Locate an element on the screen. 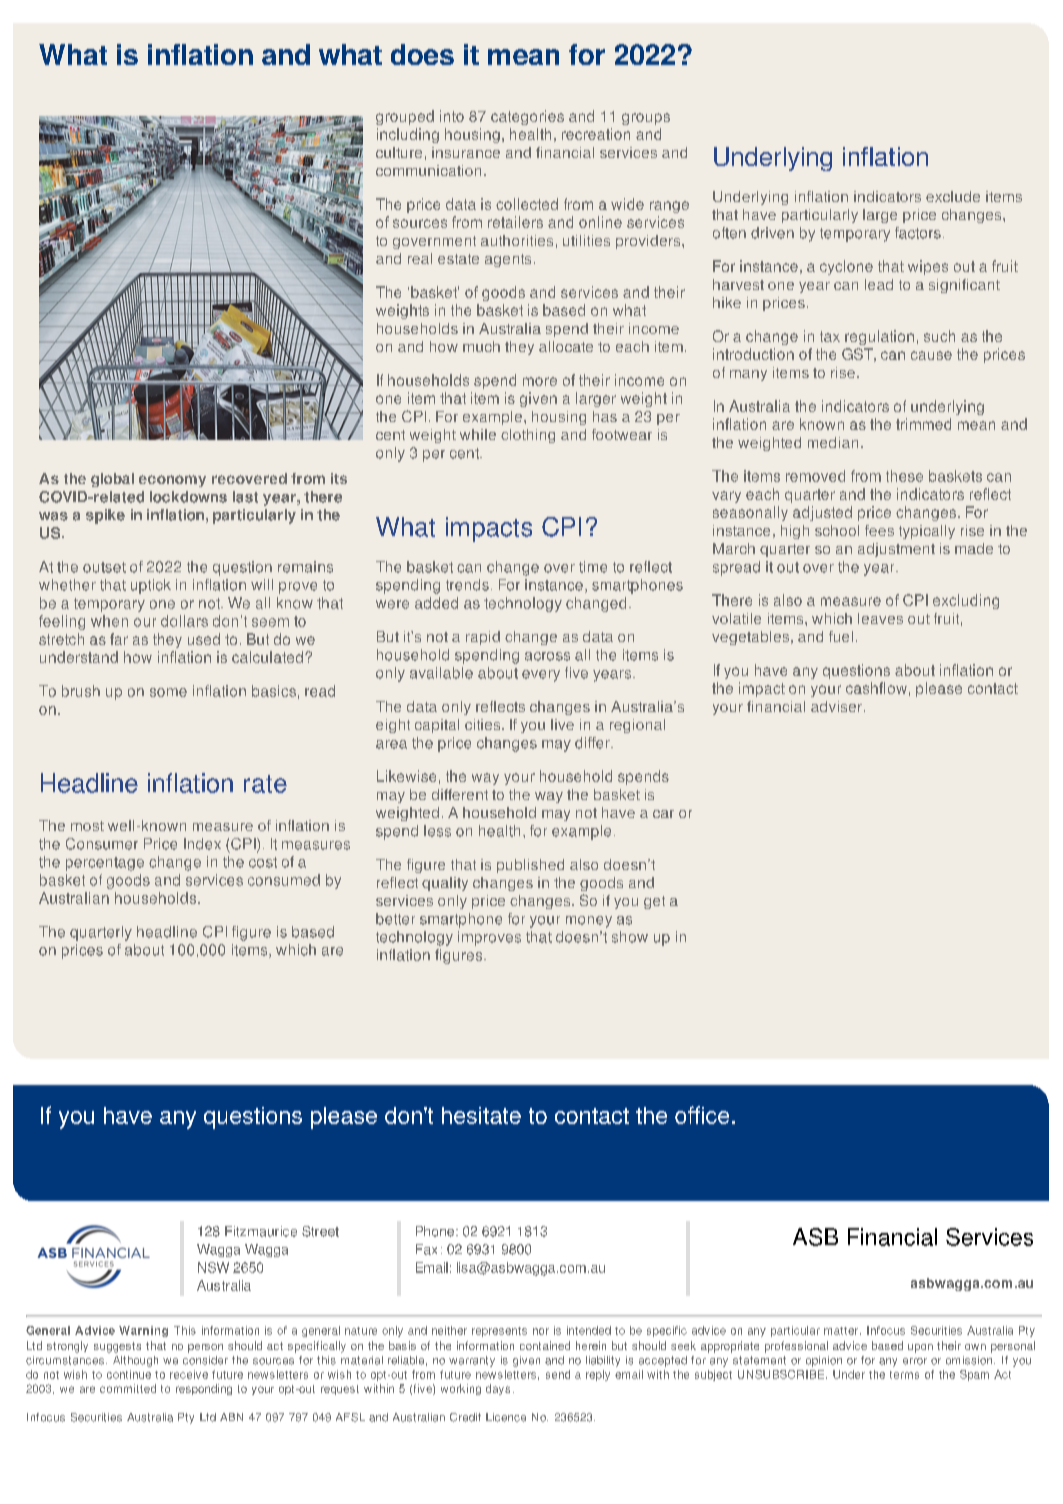  cities is located at coordinates (484, 724).
